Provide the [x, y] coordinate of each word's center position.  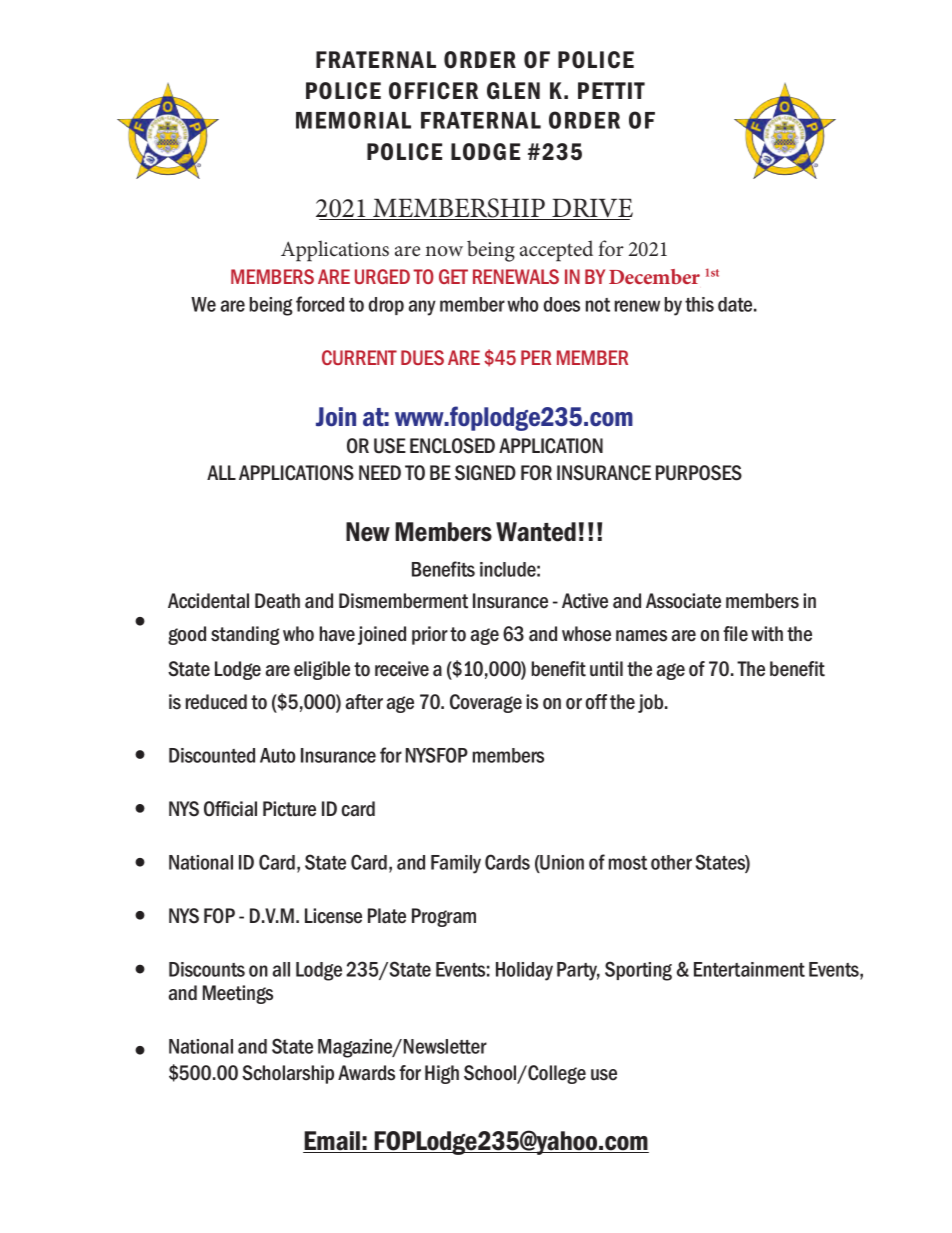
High [442, 1074]
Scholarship [288, 1074]
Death [277, 601]
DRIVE [591, 209]
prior [430, 635]
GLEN [513, 91]
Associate [683, 601]
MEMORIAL [353, 120]
